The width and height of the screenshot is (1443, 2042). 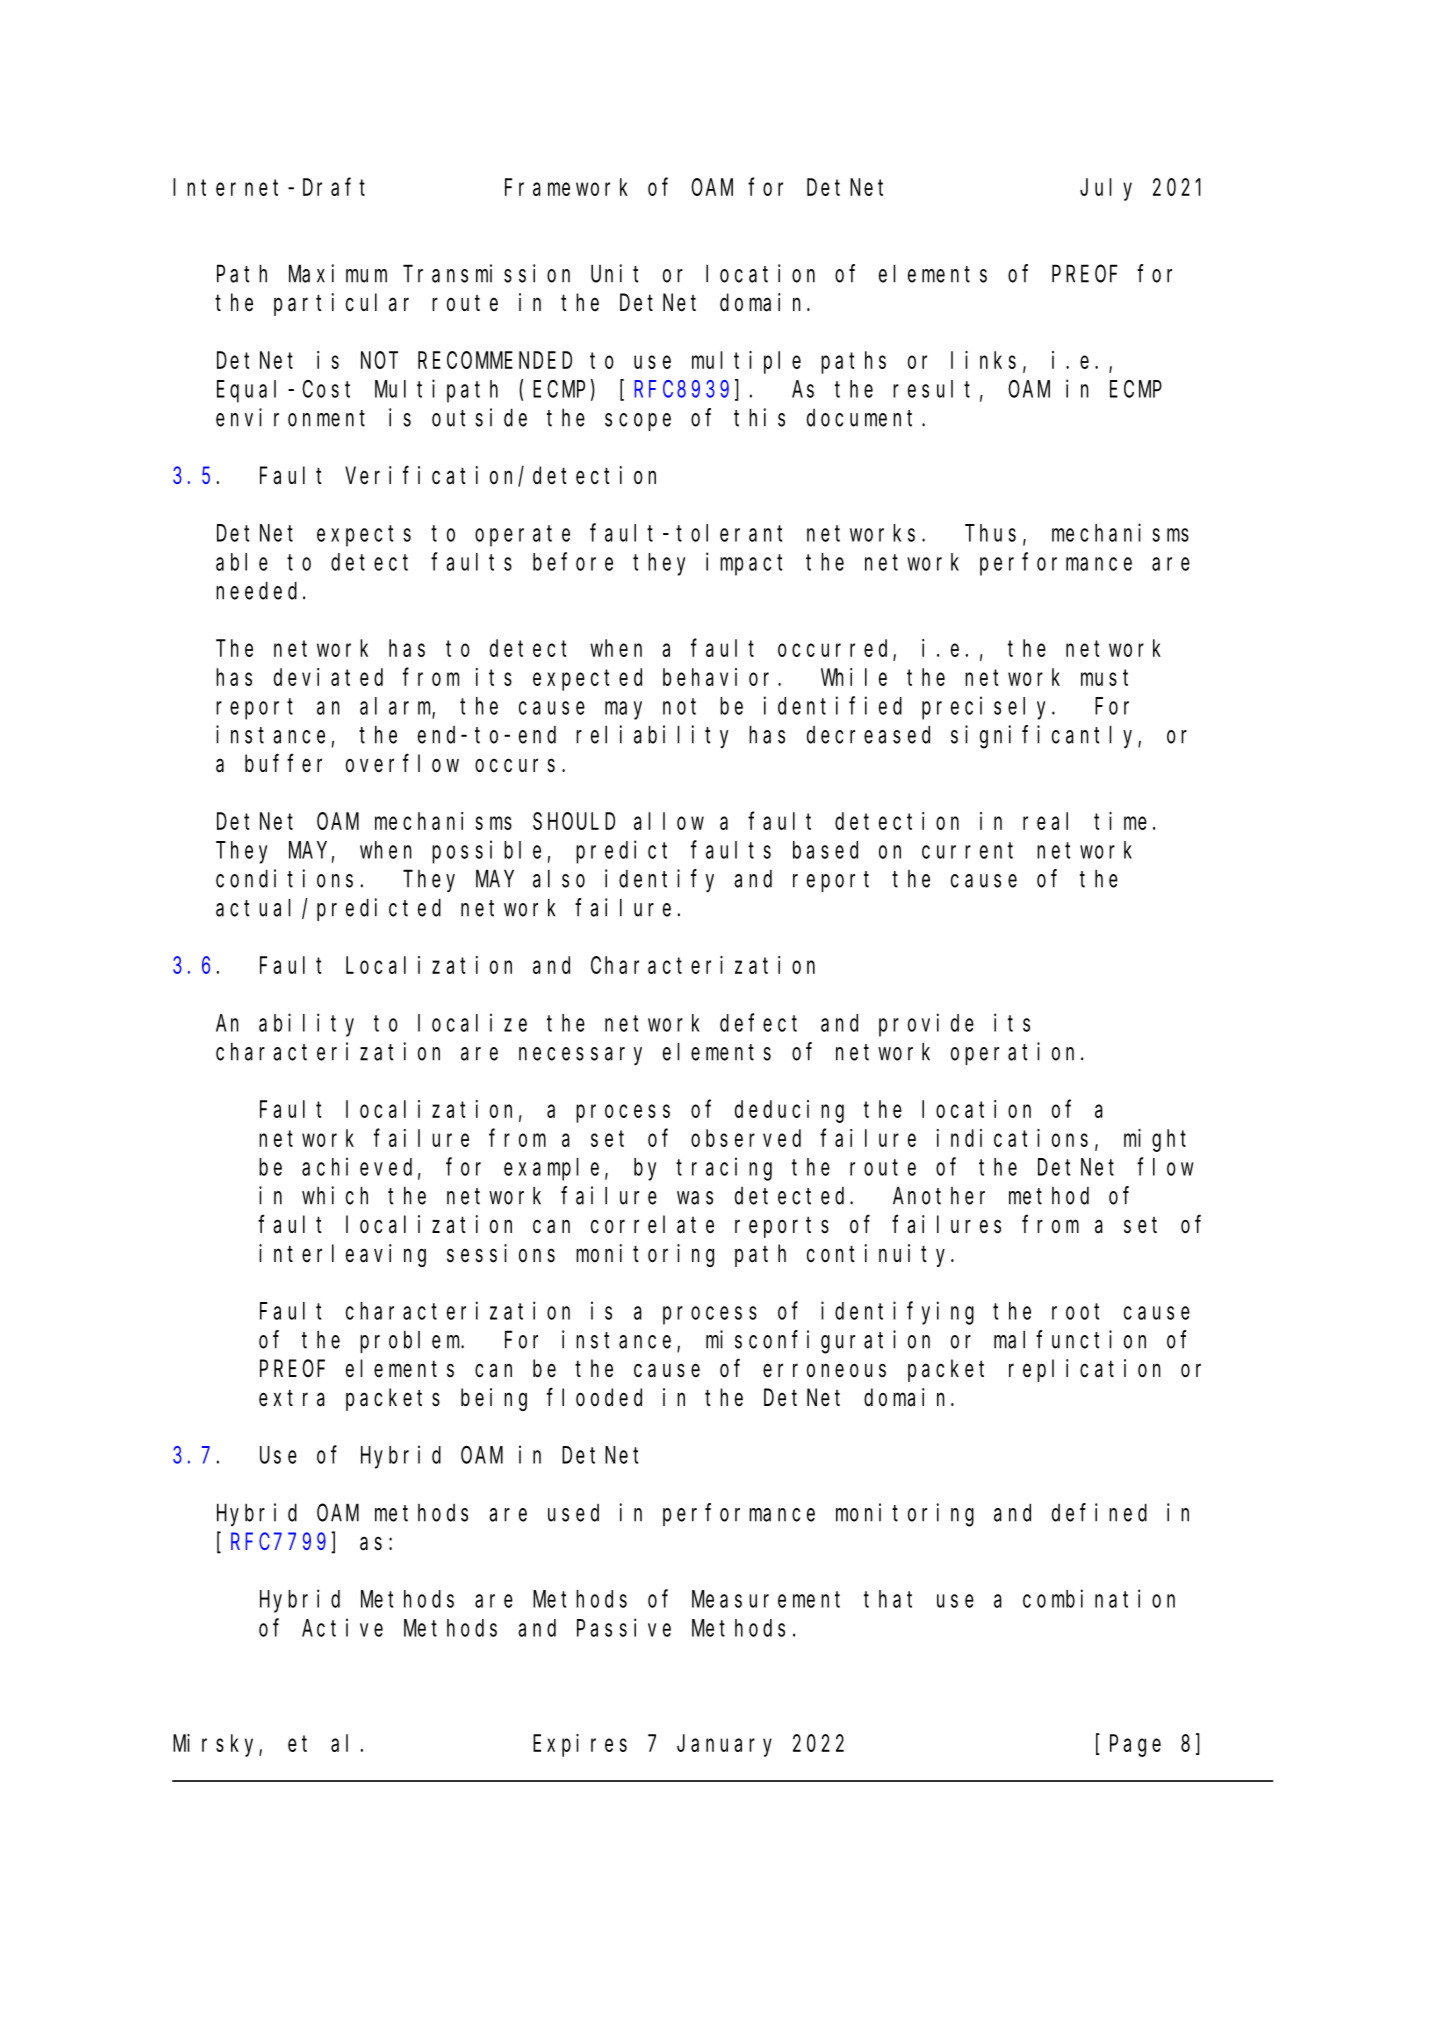 I want to click on operation, so click(x=1016, y=1053).
